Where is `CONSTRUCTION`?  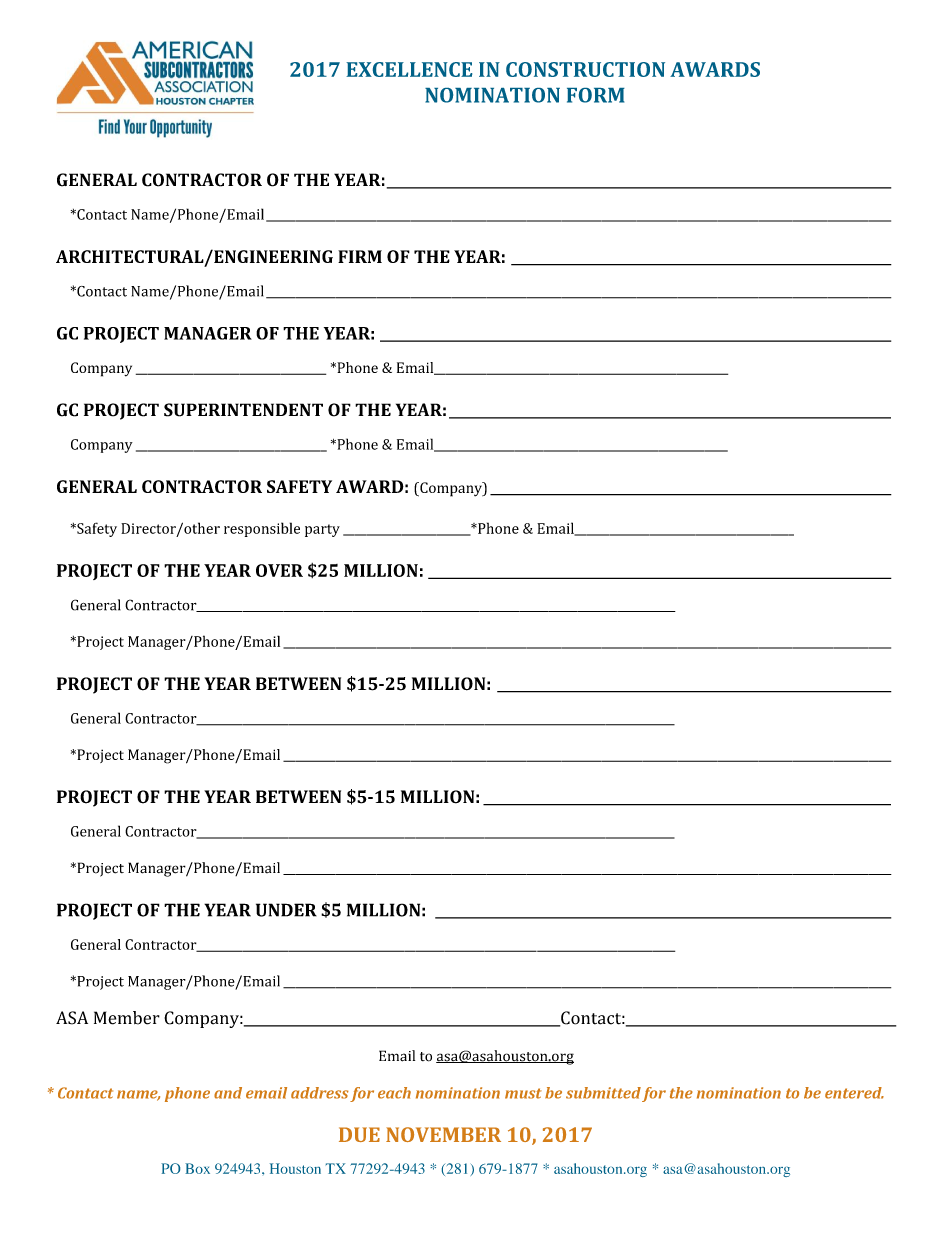
CONSTRUCTION is located at coordinates (585, 69).
